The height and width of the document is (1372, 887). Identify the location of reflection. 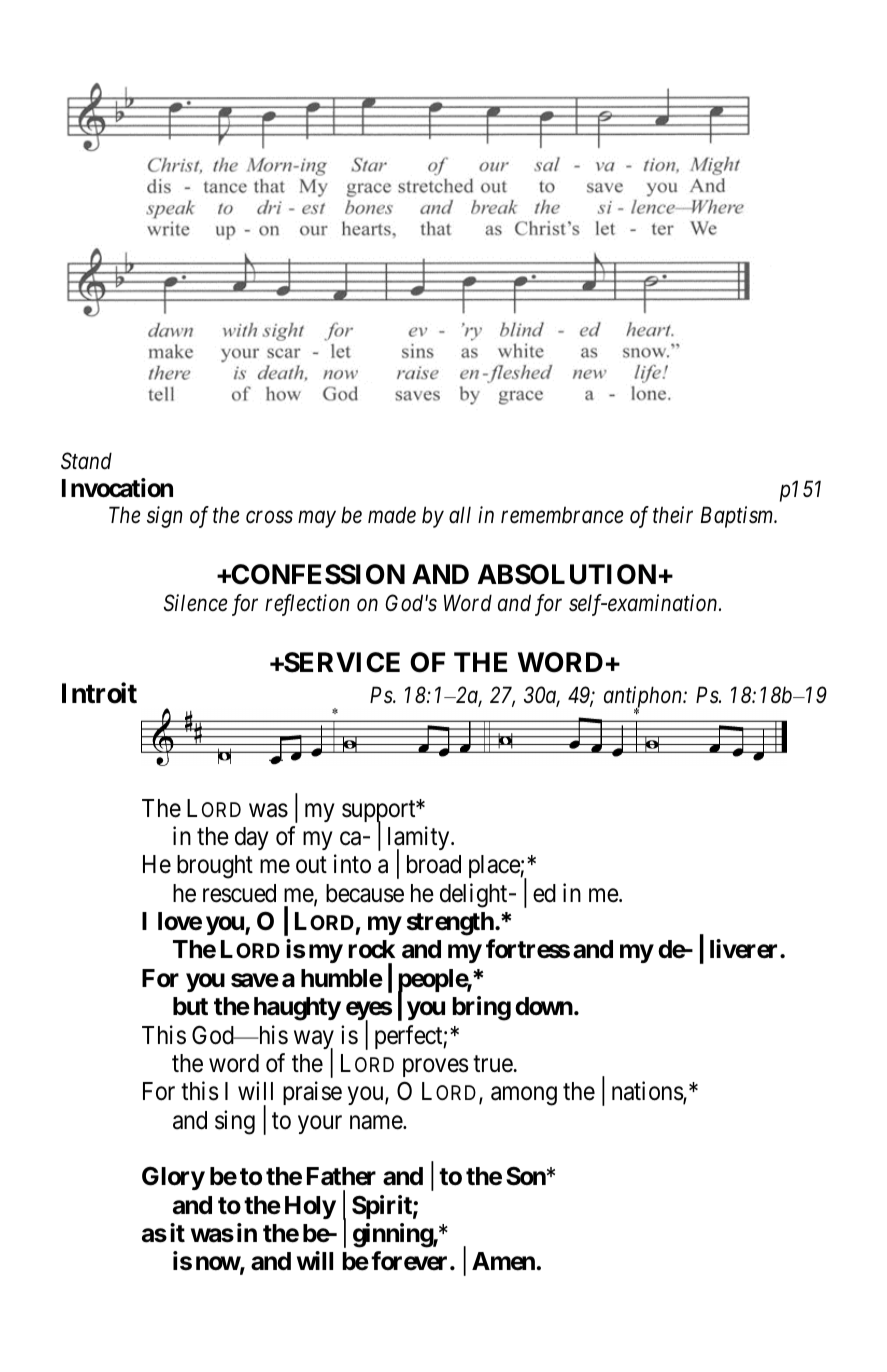
(307, 605).
